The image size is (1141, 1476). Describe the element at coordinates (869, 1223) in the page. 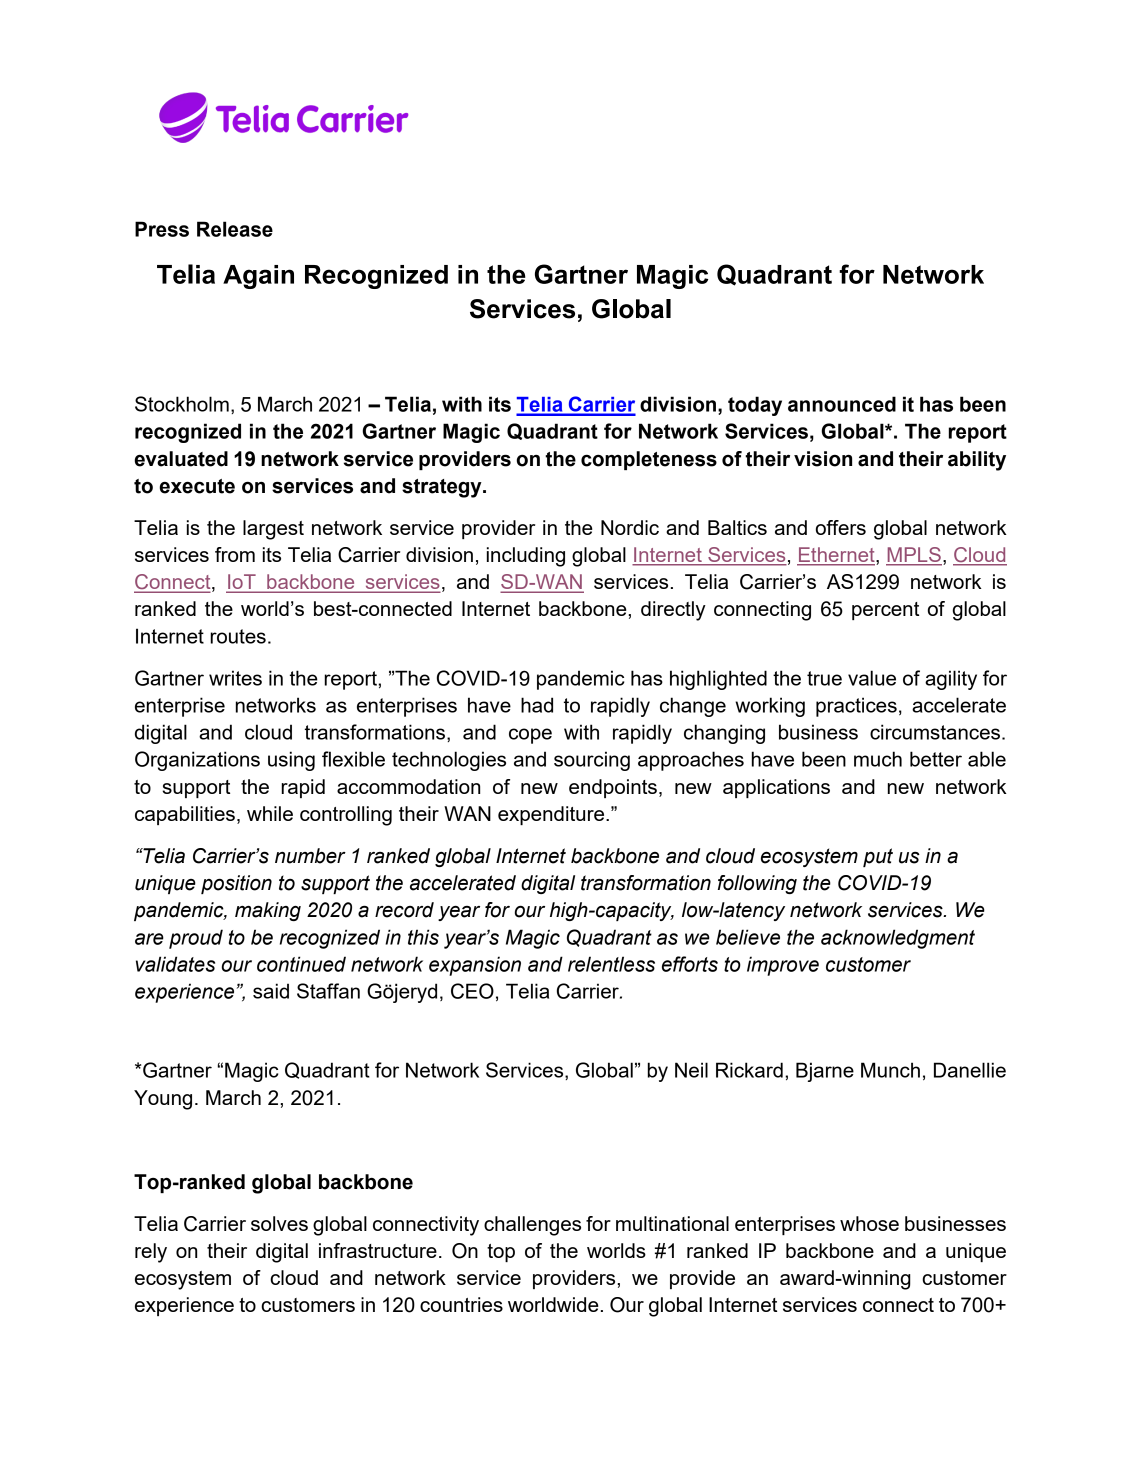

I see `whose` at that location.
